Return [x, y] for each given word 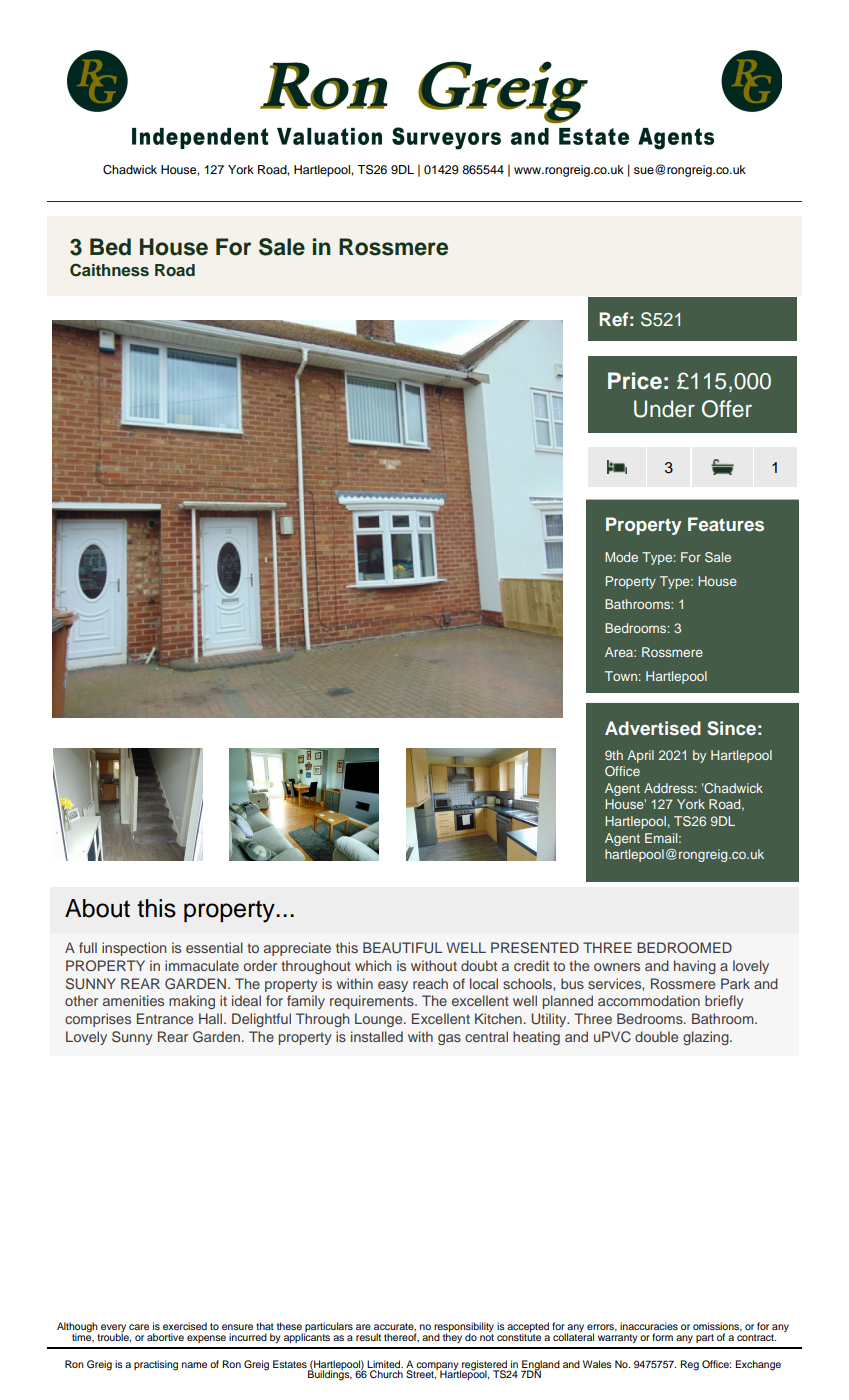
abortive [165, 1337]
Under [664, 409]
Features [726, 524]
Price [635, 381]
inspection [134, 949]
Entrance [165, 1018]
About [97, 908]
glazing [707, 1038]
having [695, 967]
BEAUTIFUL [402, 948]
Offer [727, 409]
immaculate [202, 965]
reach [430, 983]
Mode [621, 557]
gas [449, 1039]
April [640, 756]
